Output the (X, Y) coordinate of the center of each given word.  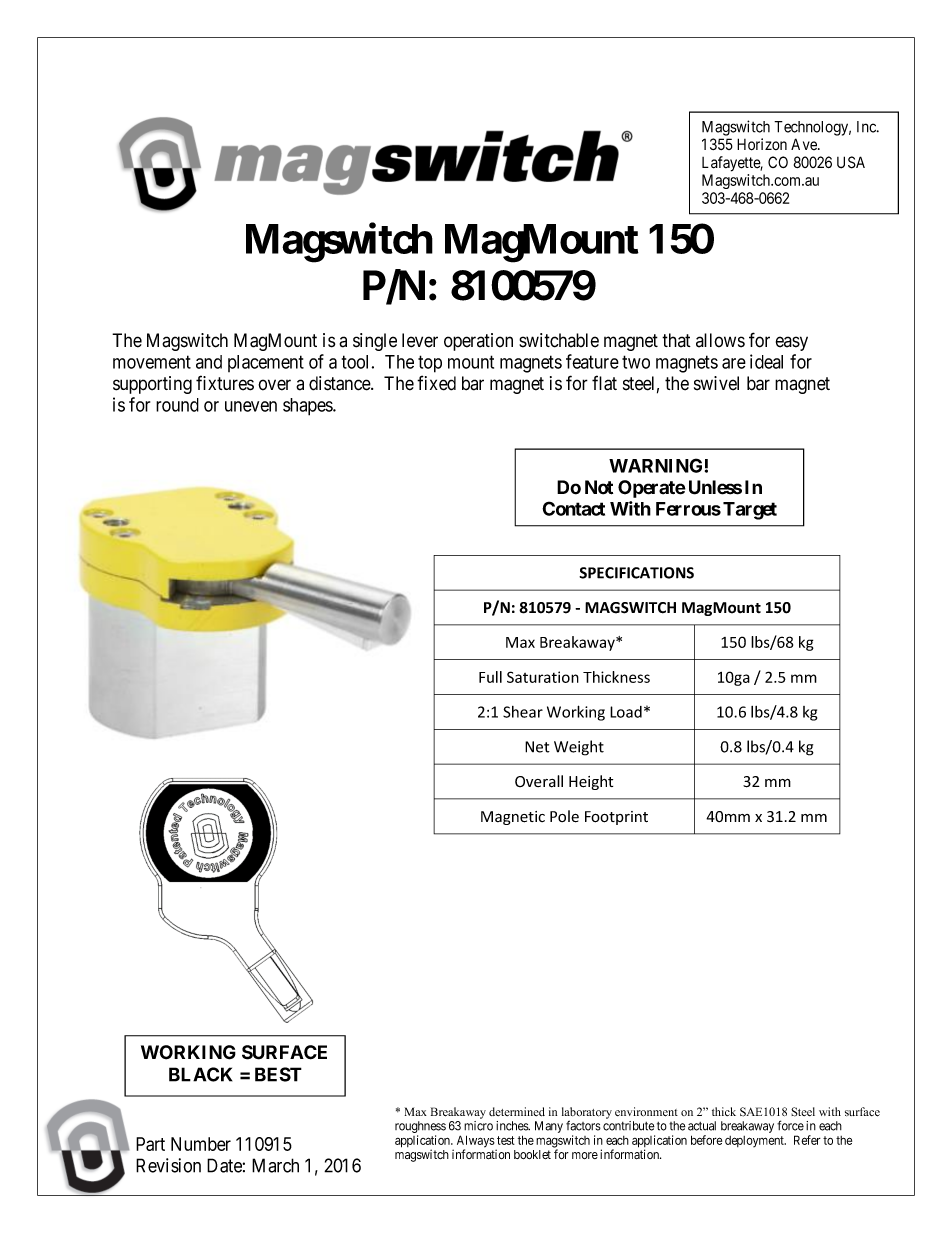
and (209, 362)
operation (478, 342)
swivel (716, 383)
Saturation (543, 677)
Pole (564, 816)
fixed (436, 383)
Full (490, 677)
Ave (805, 144)
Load (626, 712)
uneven (251, 406)
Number (201, 1144)
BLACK (200, 1074)
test (506, 1140)
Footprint (616, 818)
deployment (755, 1141)
